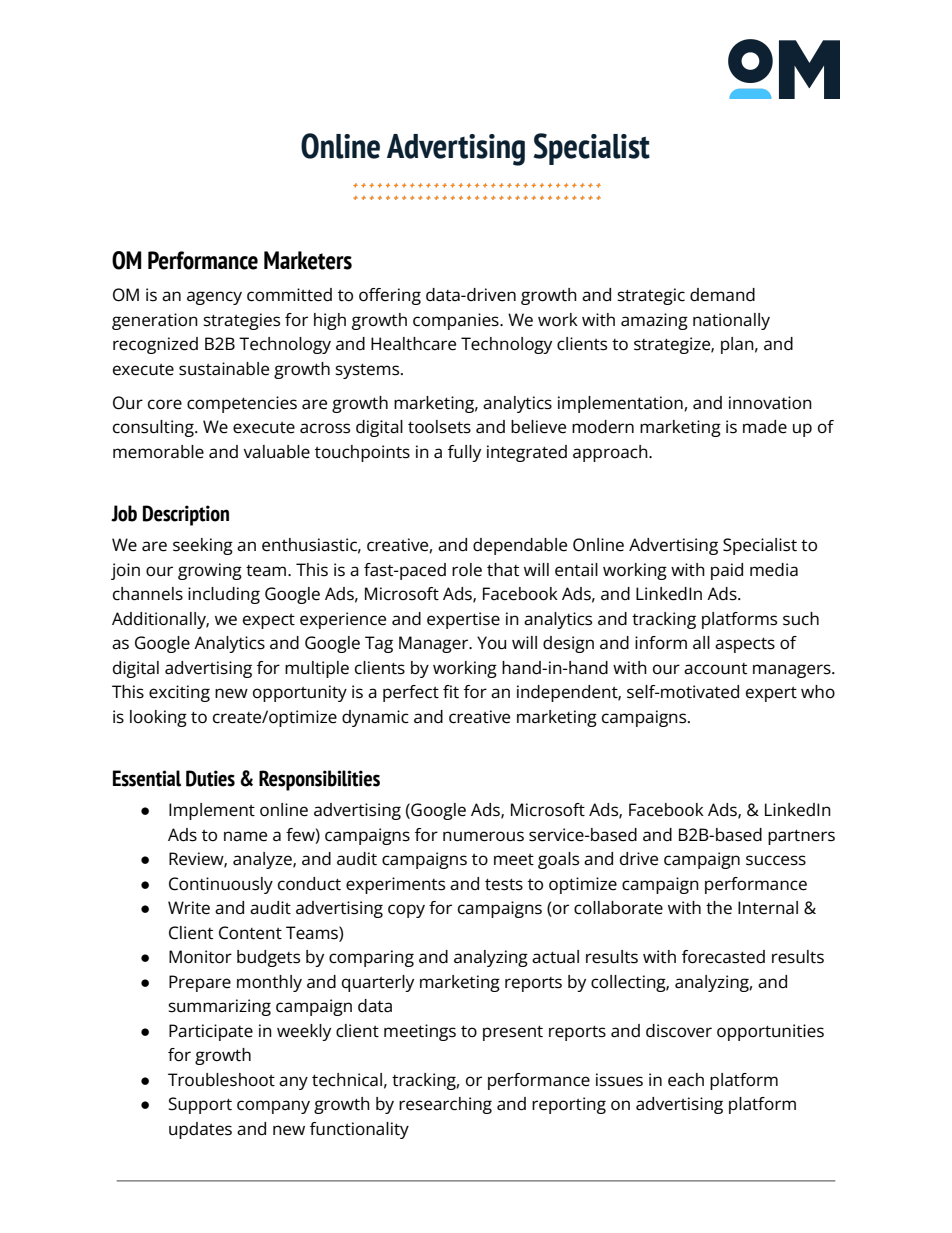 This document has height=1233, width=952. I want to click on paid, so click(727, 571).
